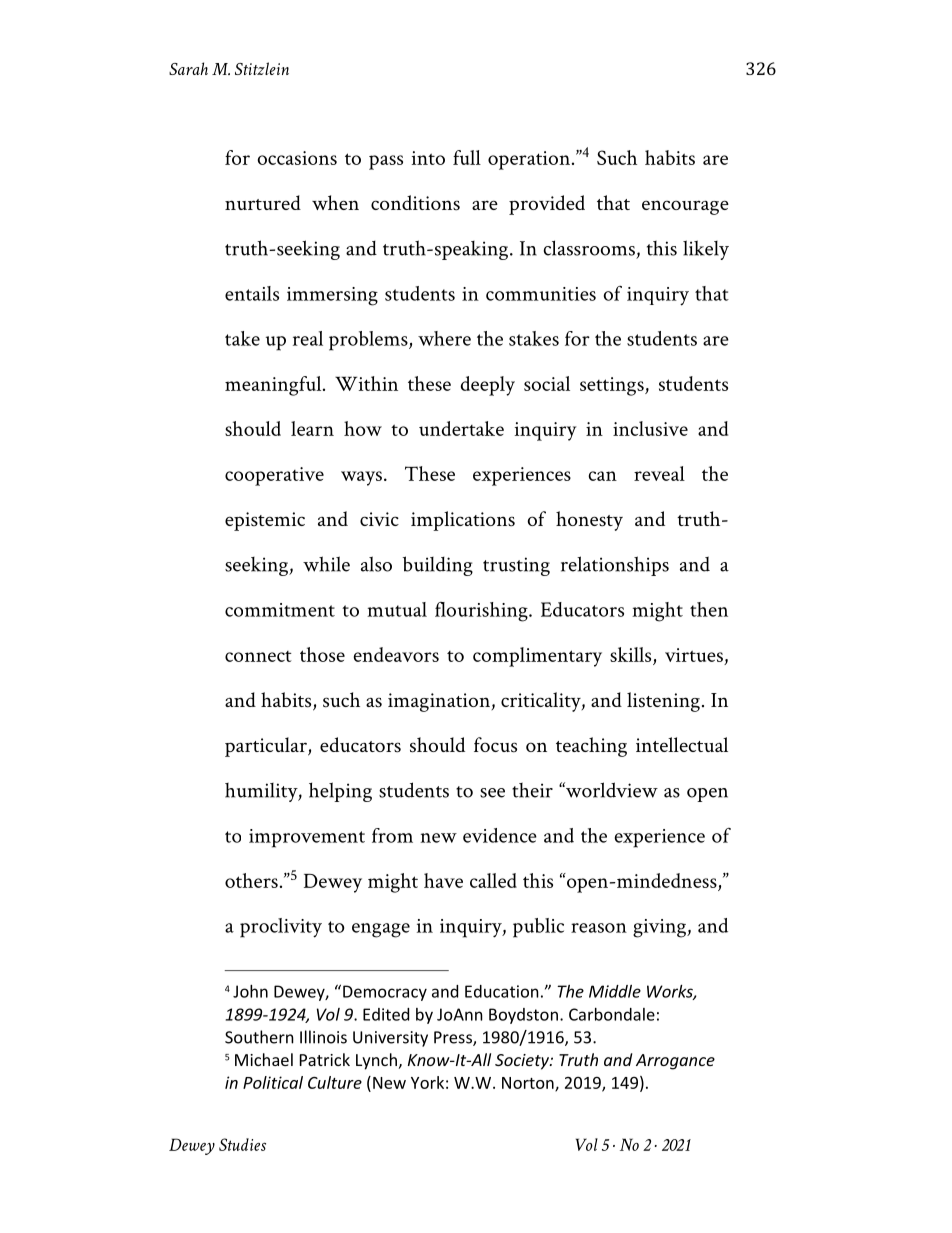 Image resolution: width=952 pixels, height=1233 pixels. Describe the element at coordinates (660, 928) in the page. I see `giving` at that location.
